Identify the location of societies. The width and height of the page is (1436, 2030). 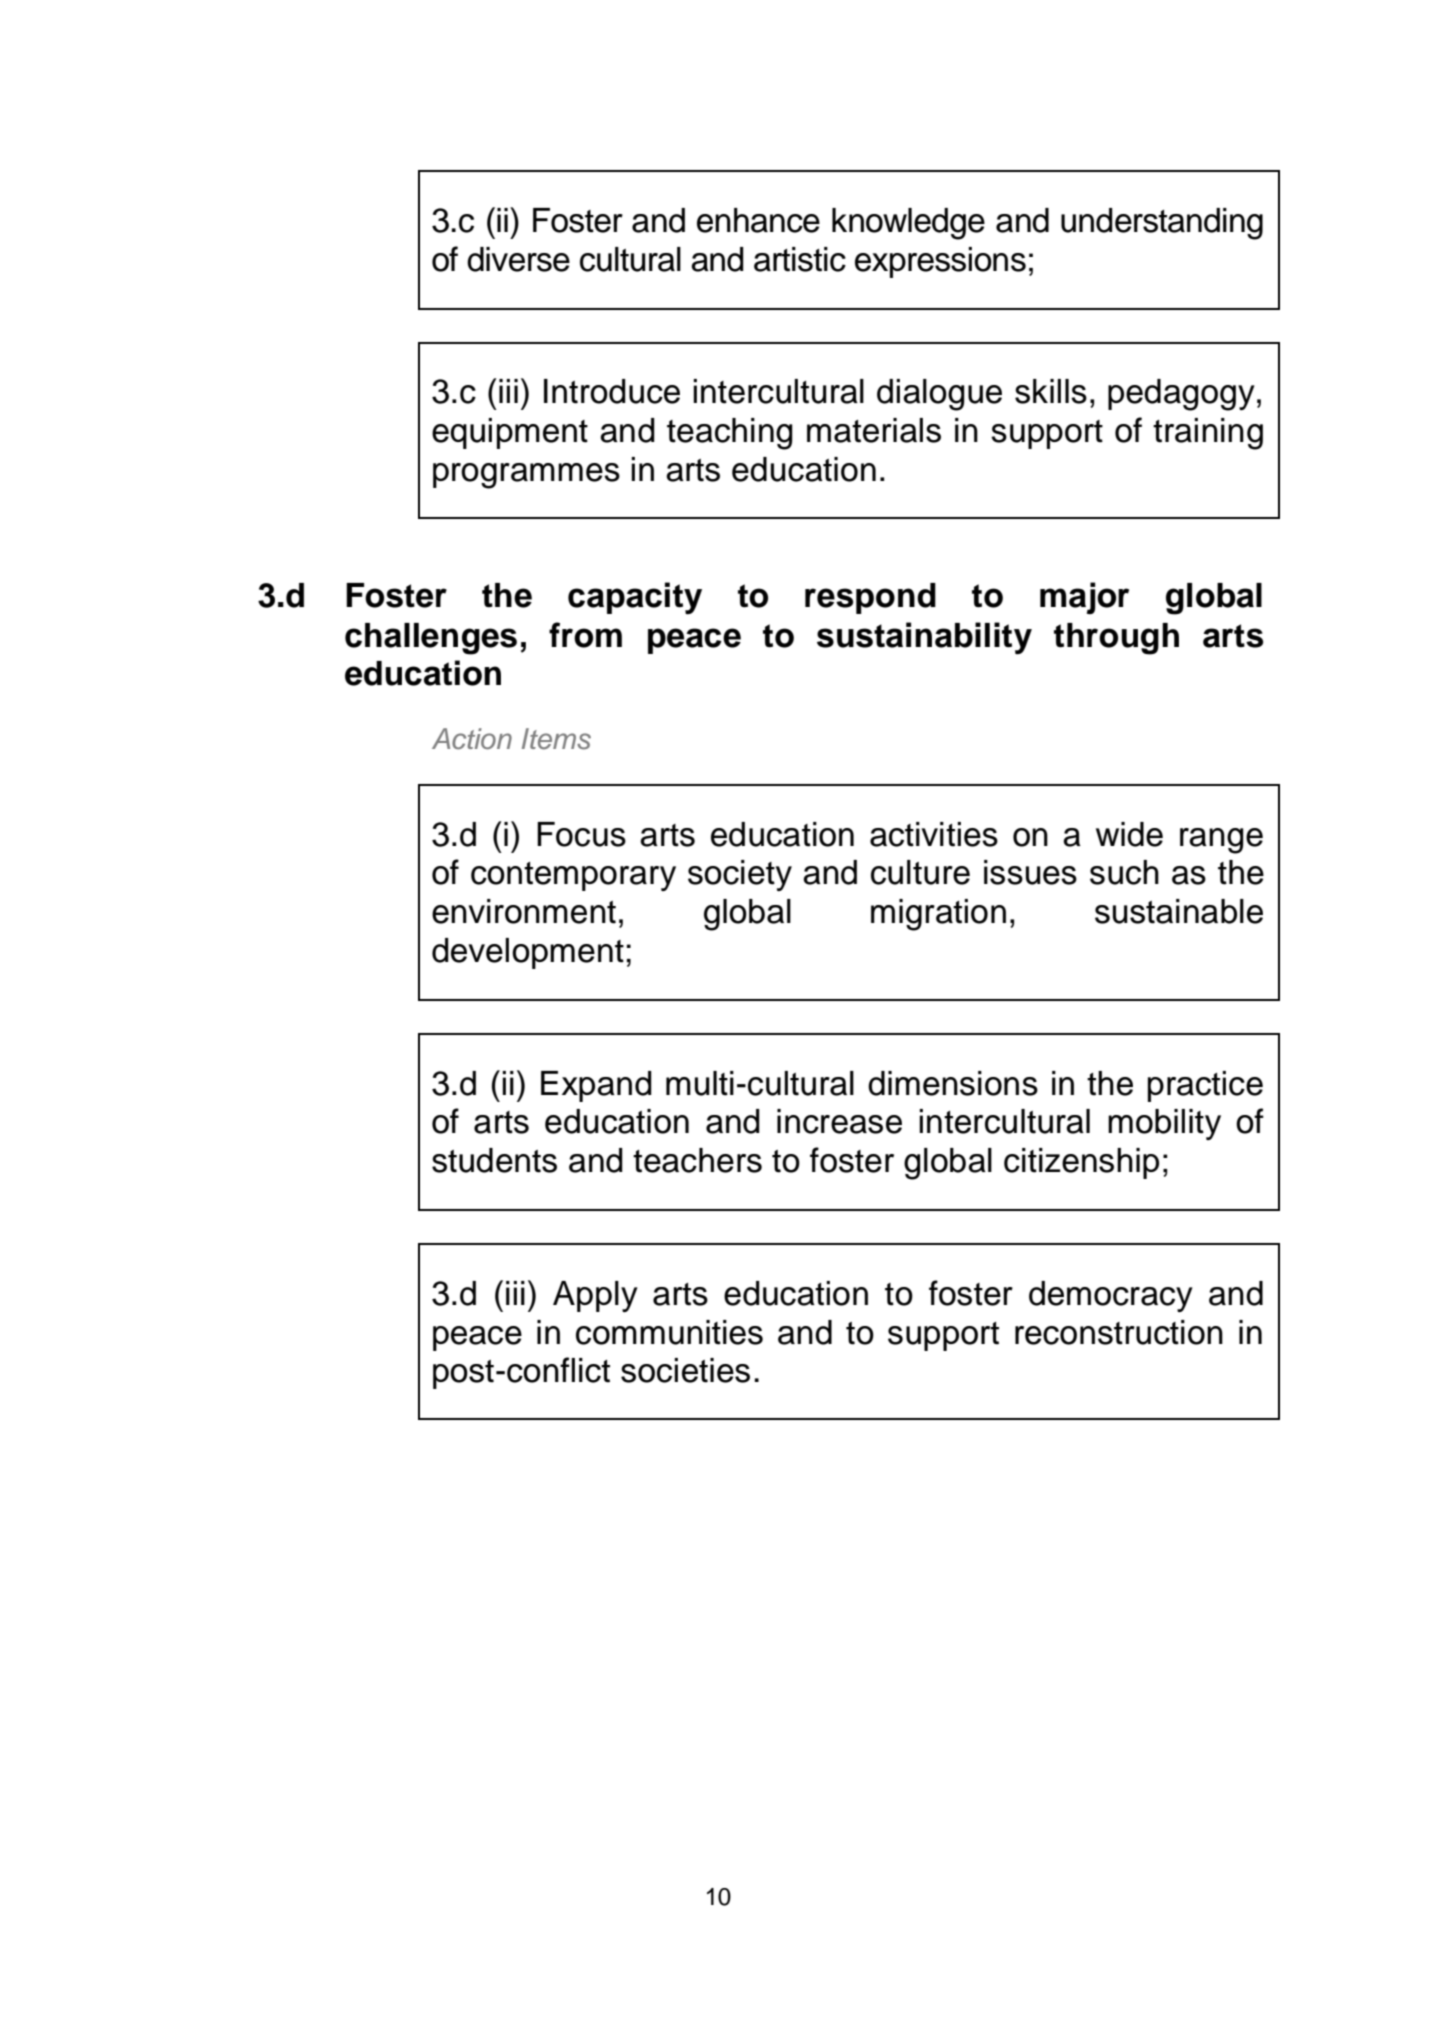
(685, 1370).
